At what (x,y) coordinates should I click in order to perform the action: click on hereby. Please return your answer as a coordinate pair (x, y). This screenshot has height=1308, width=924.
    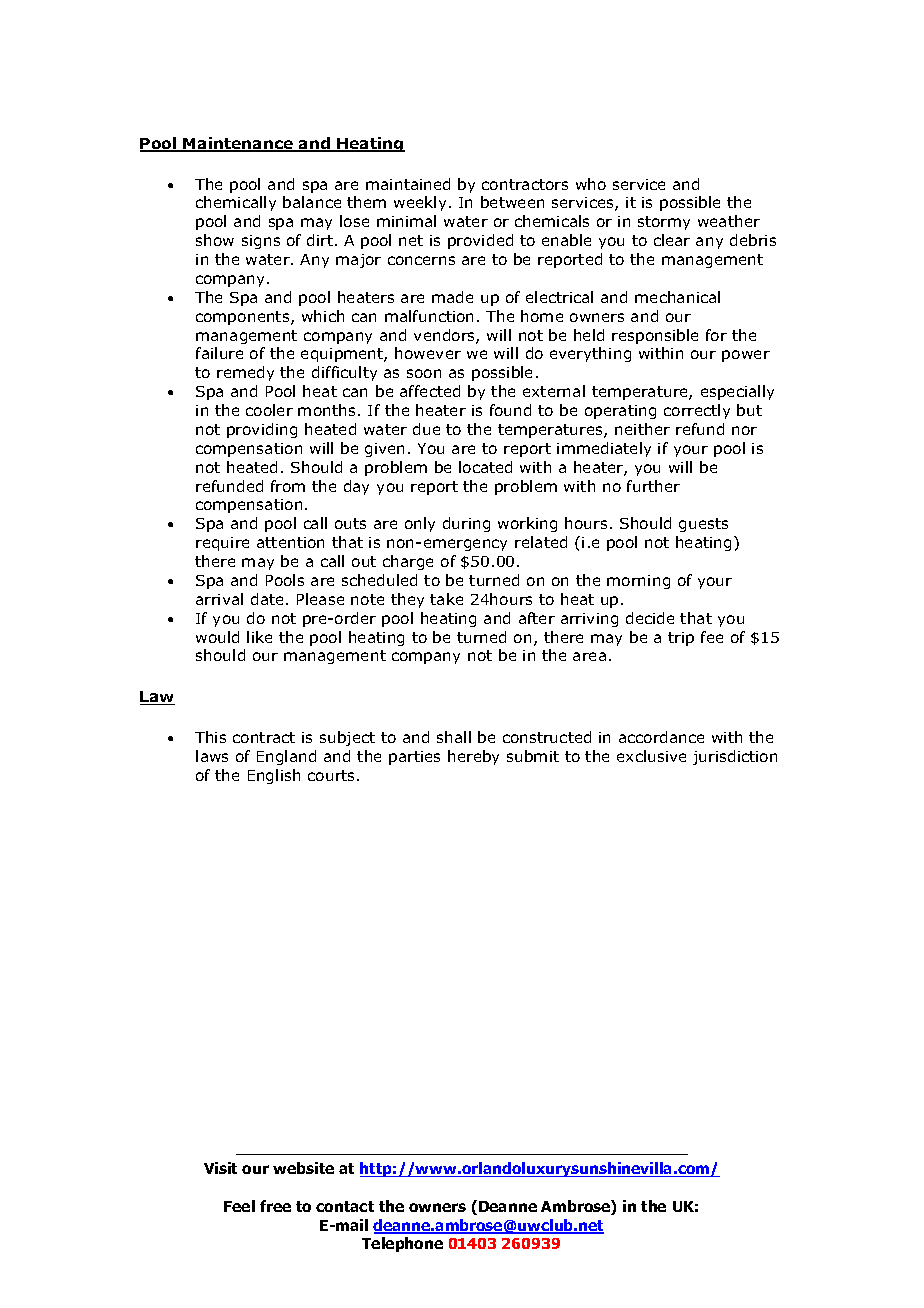
    Looking at the image, I should click on (473, 757).
